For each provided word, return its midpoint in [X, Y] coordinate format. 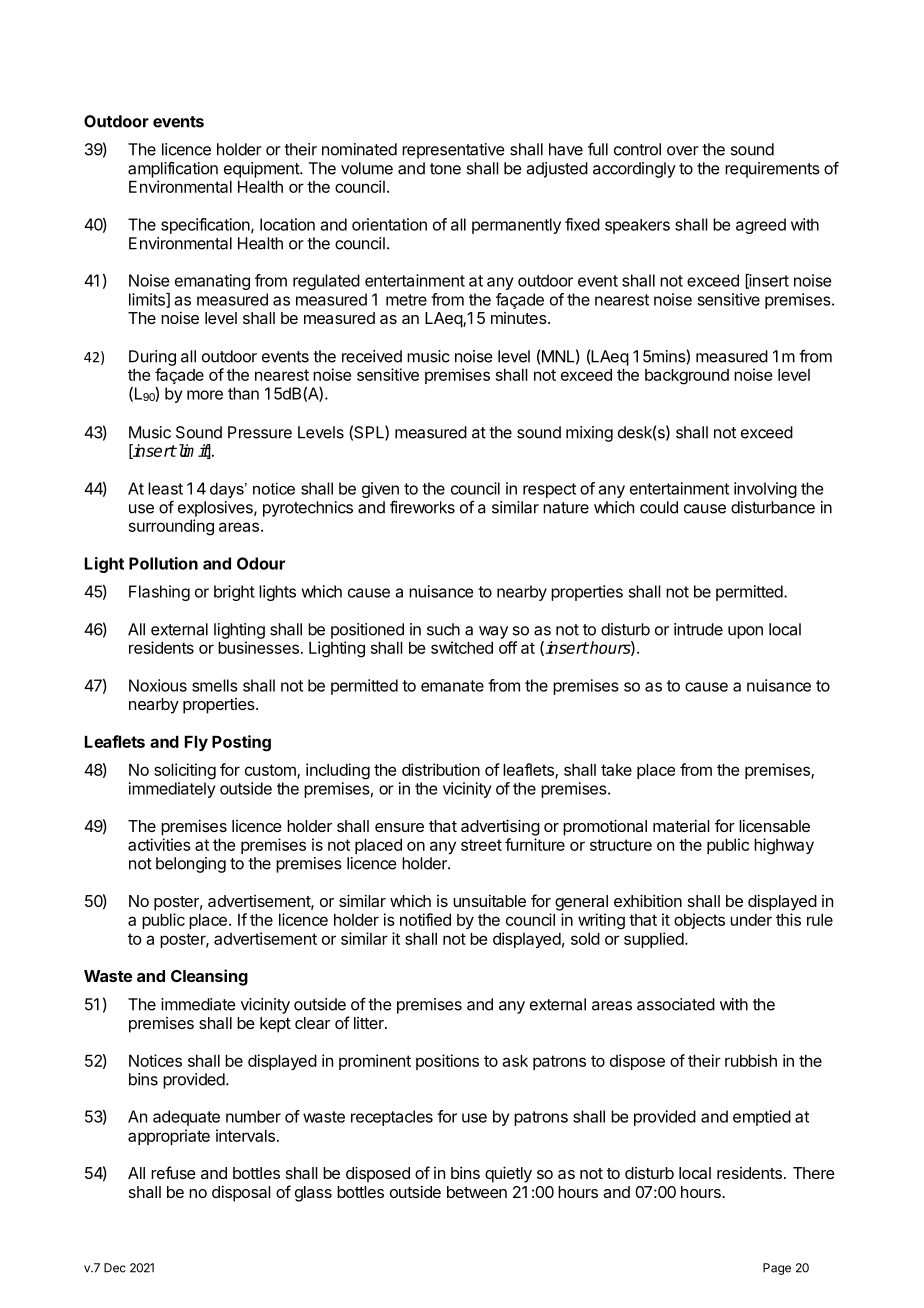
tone [445, 169]
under [751, 920]
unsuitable [489, 900]
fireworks [422, 507]
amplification [173, 169]
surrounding [171, 527]
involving [765, 490]
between [477, 1192]
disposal [241, 1193]
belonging [191, 865]
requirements [772, 170]
